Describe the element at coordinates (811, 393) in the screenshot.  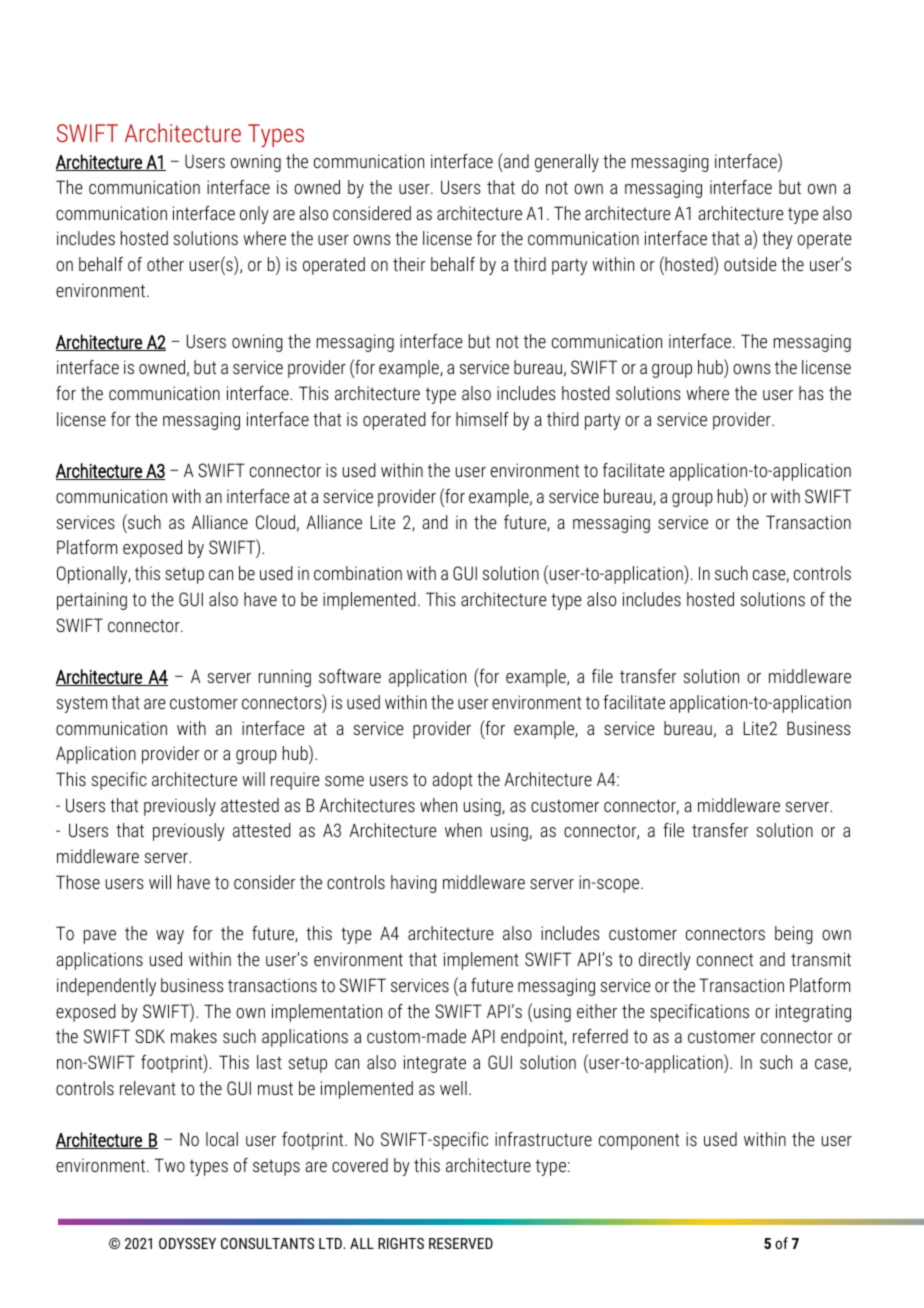
I see `has` at that location.
